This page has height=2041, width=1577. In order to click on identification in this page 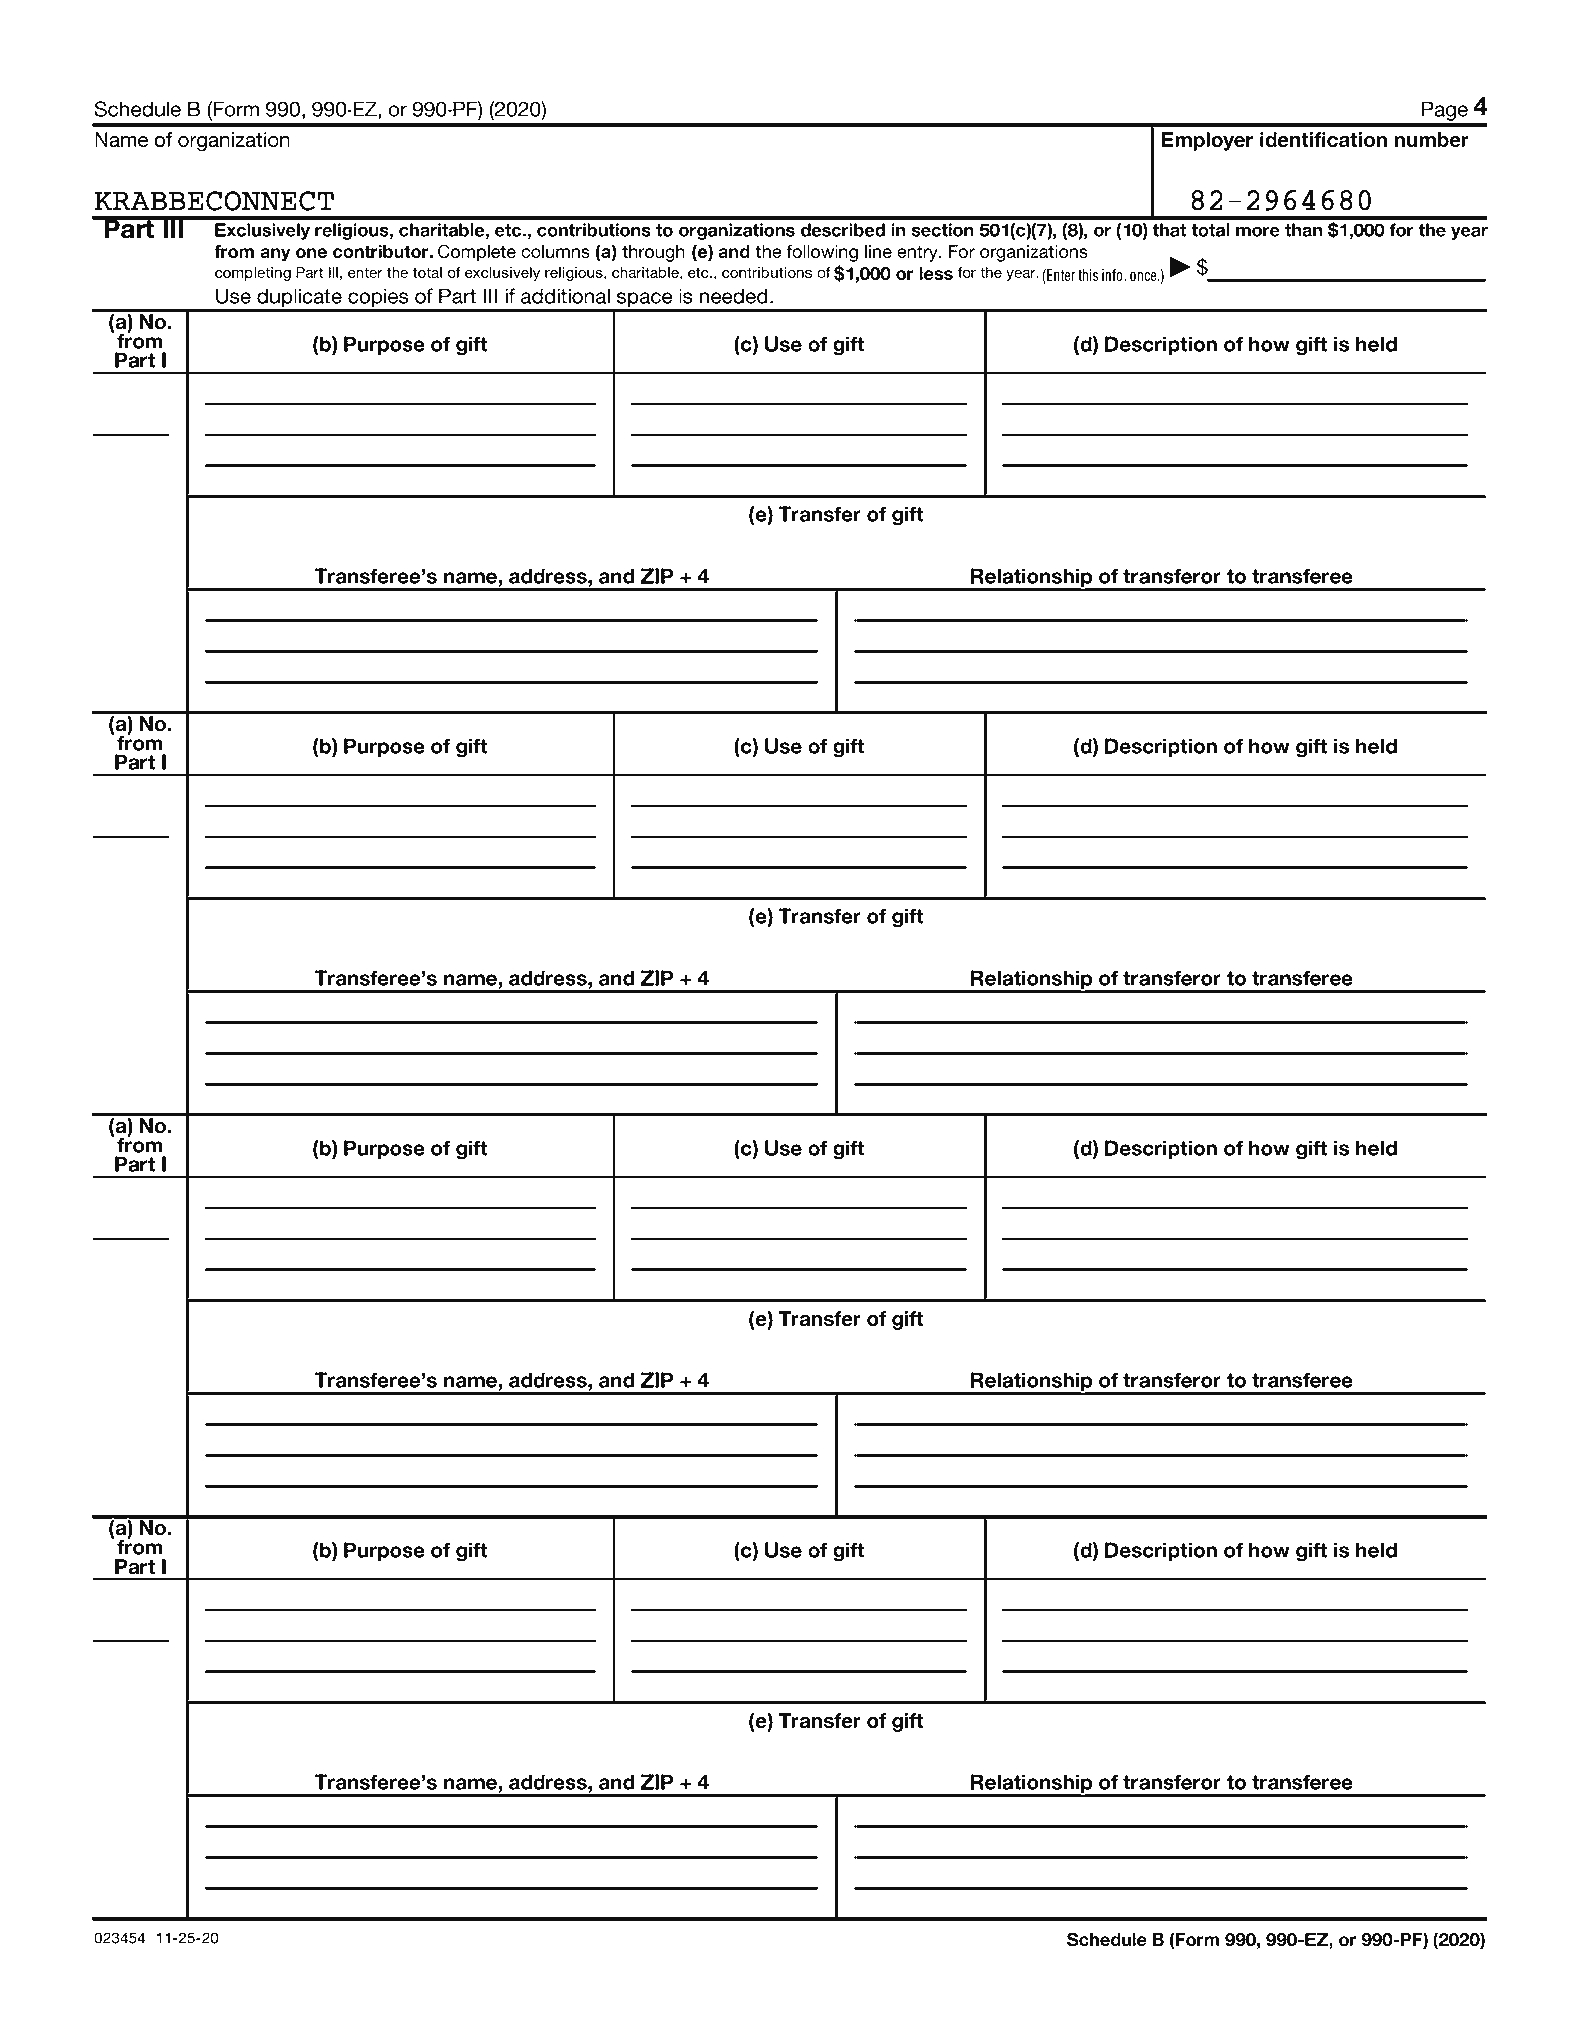, I will do `click(1323, 139)`.
